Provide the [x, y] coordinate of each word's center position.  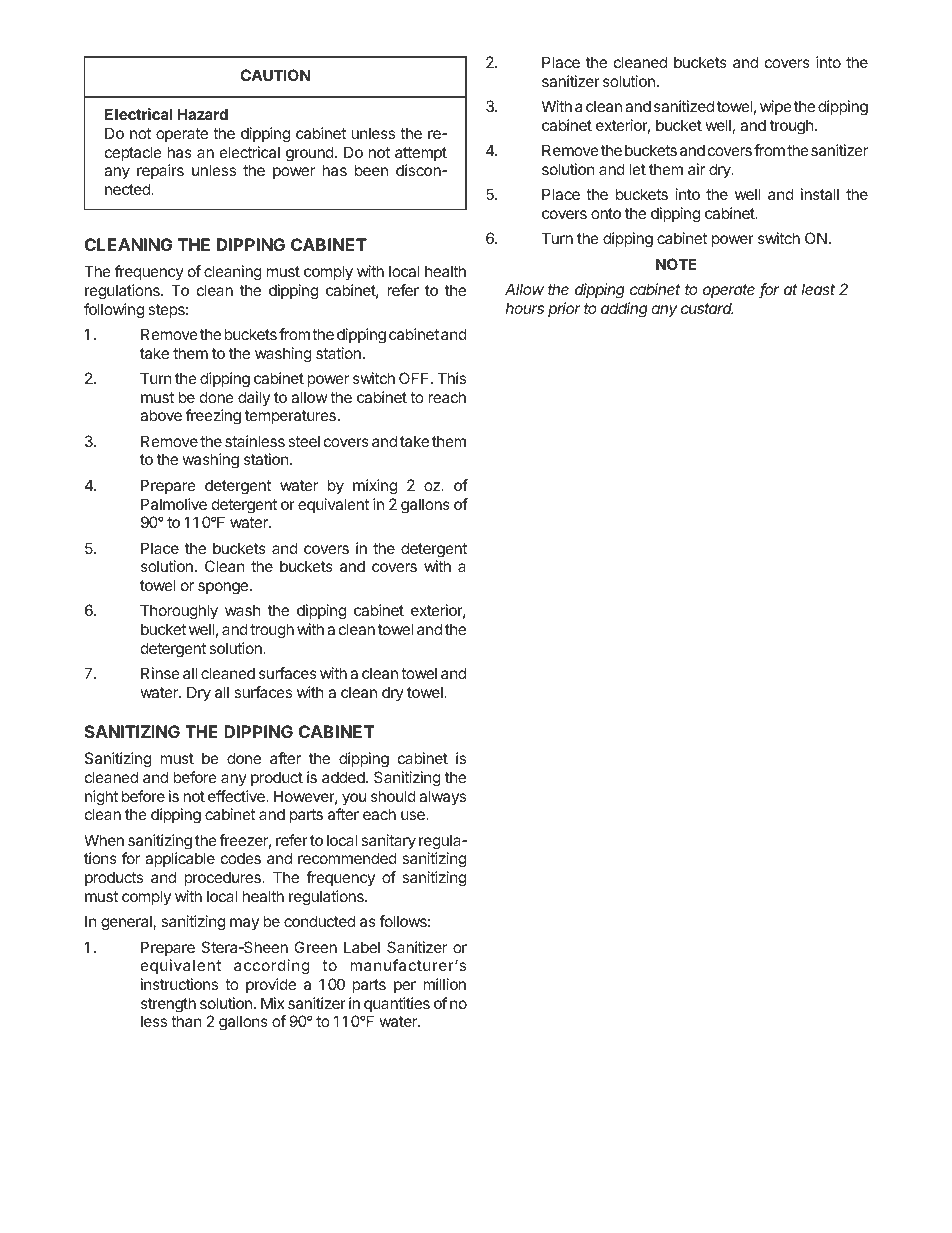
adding [624, 310]
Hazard [202, 114]
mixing [375, 487]
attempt [421, 154]
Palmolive [174, 504]
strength [168, 1005]
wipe [776, 107]
